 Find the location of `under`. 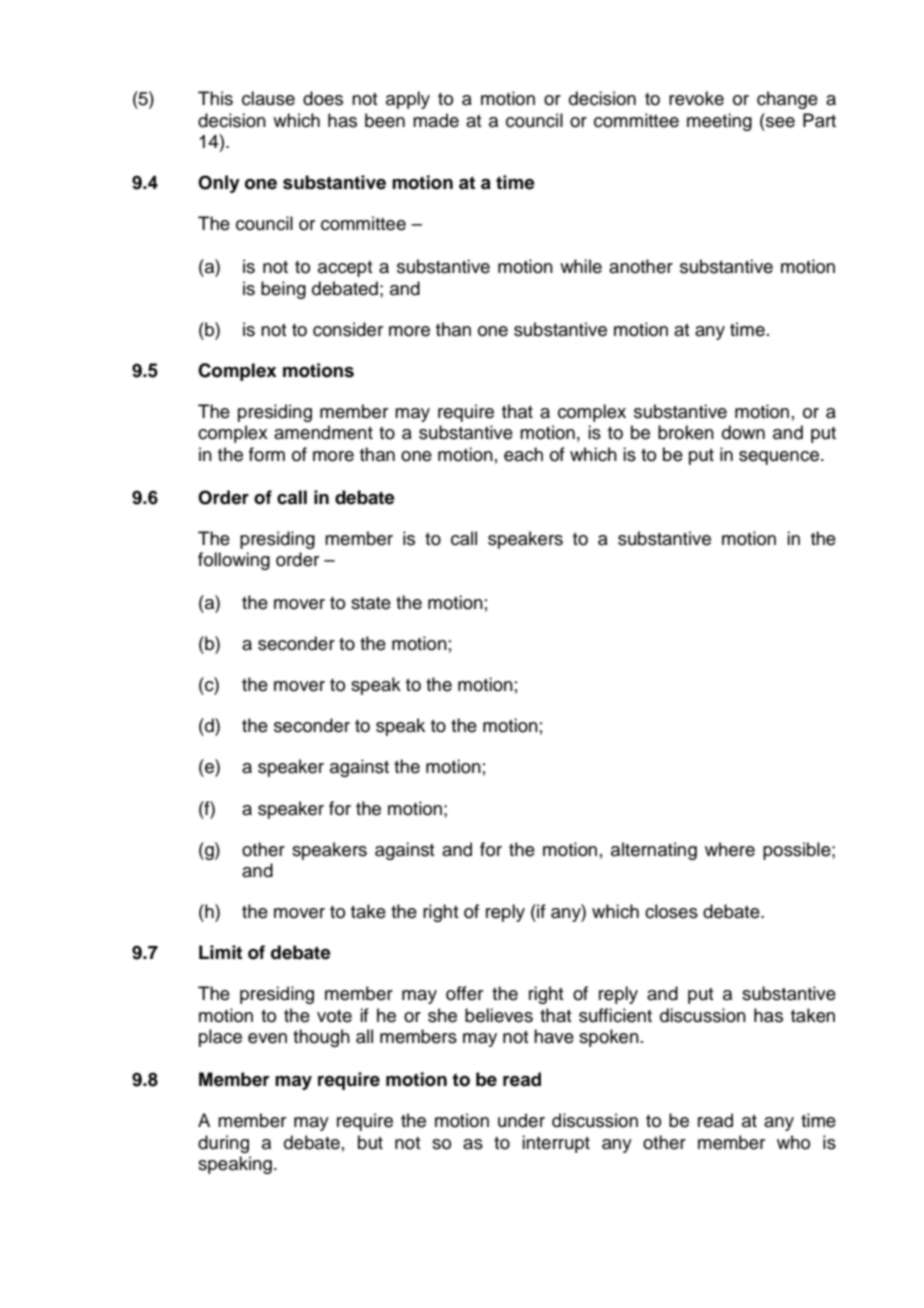

under is located at coordinates (521, 1120).
